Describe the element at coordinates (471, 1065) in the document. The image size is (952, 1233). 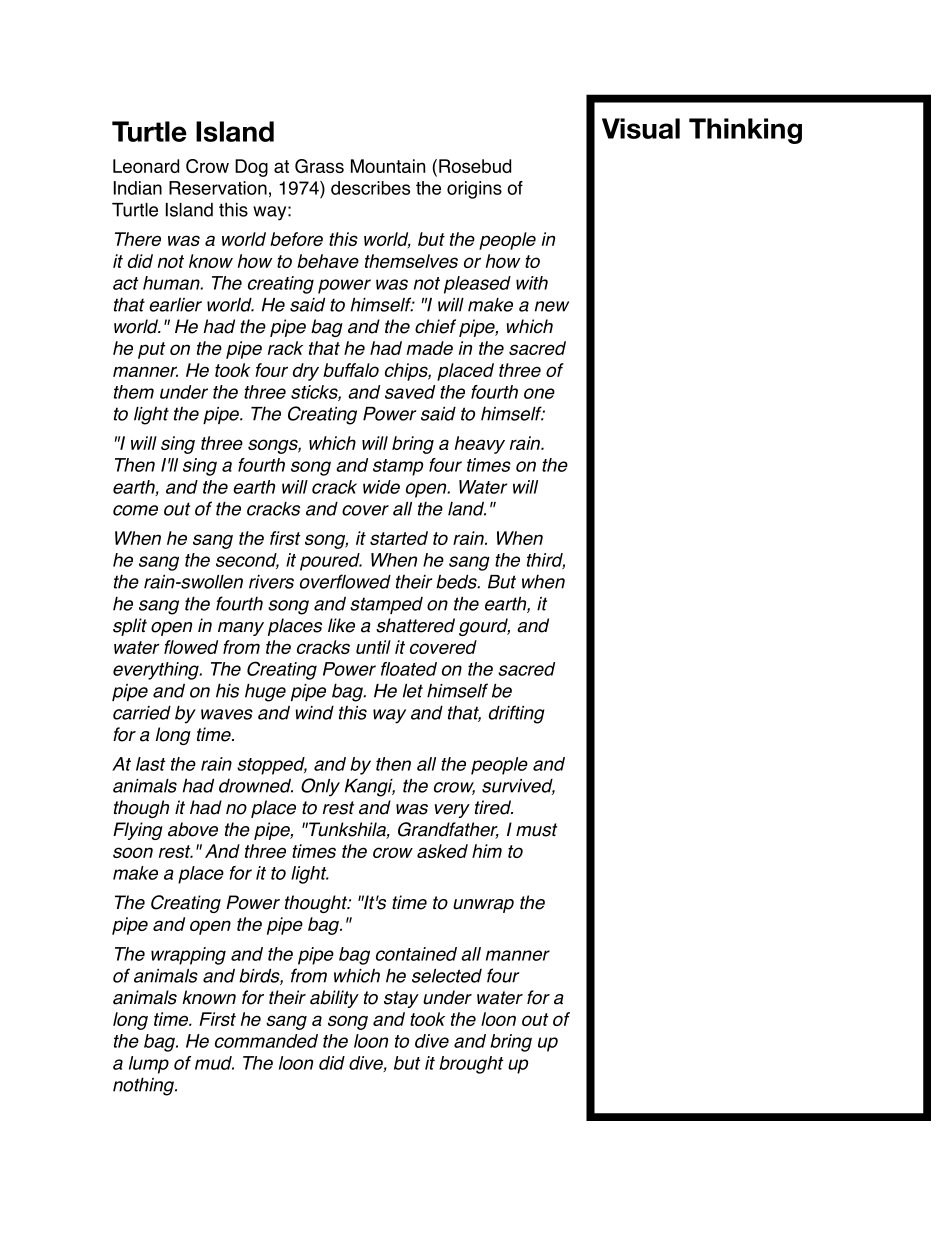
I see `brought` at that location.
